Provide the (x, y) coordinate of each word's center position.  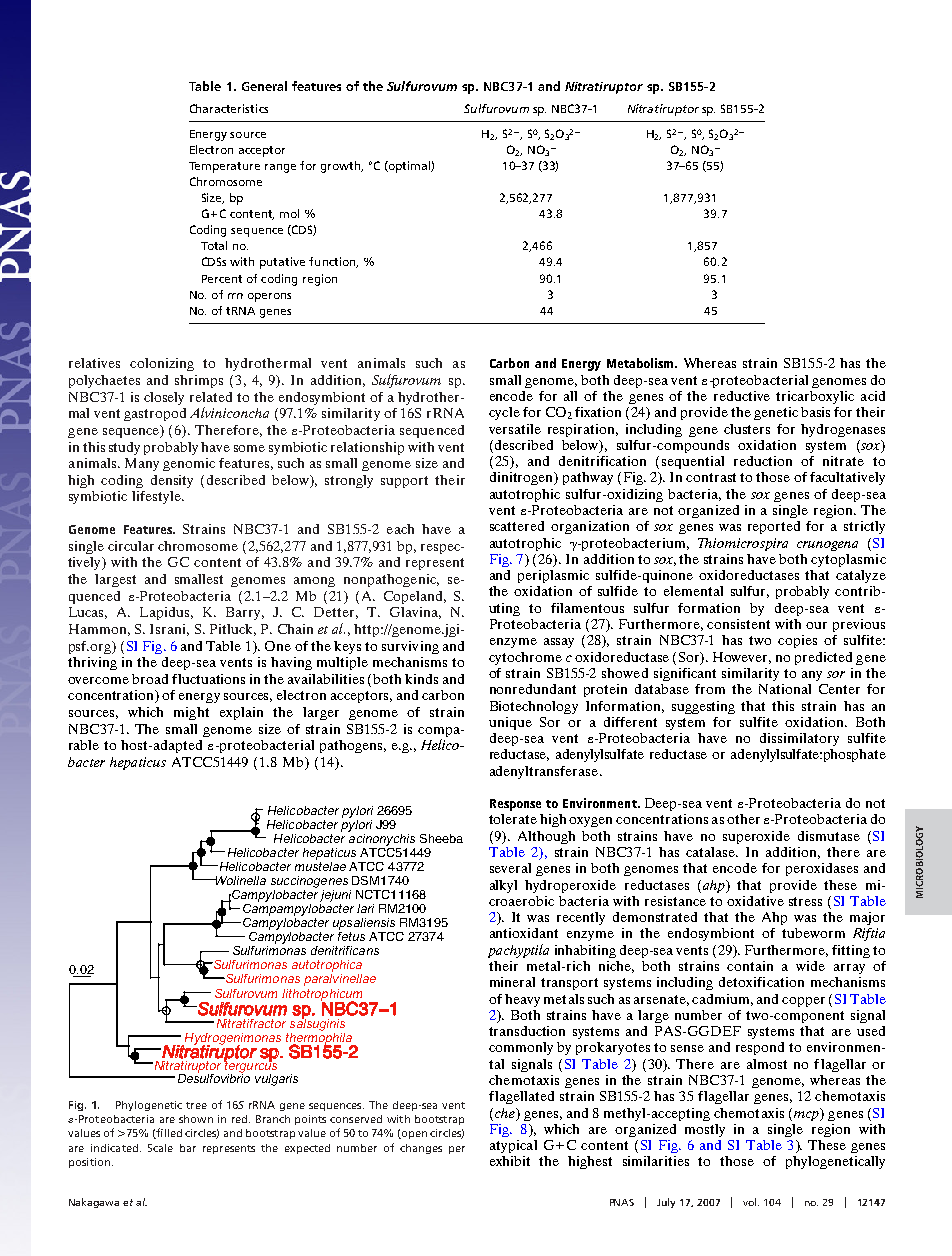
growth (342, 167)
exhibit (510, 1161)
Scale (160, 1148)
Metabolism (641, 363)
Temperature (224, 167)
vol (751, 1202)
